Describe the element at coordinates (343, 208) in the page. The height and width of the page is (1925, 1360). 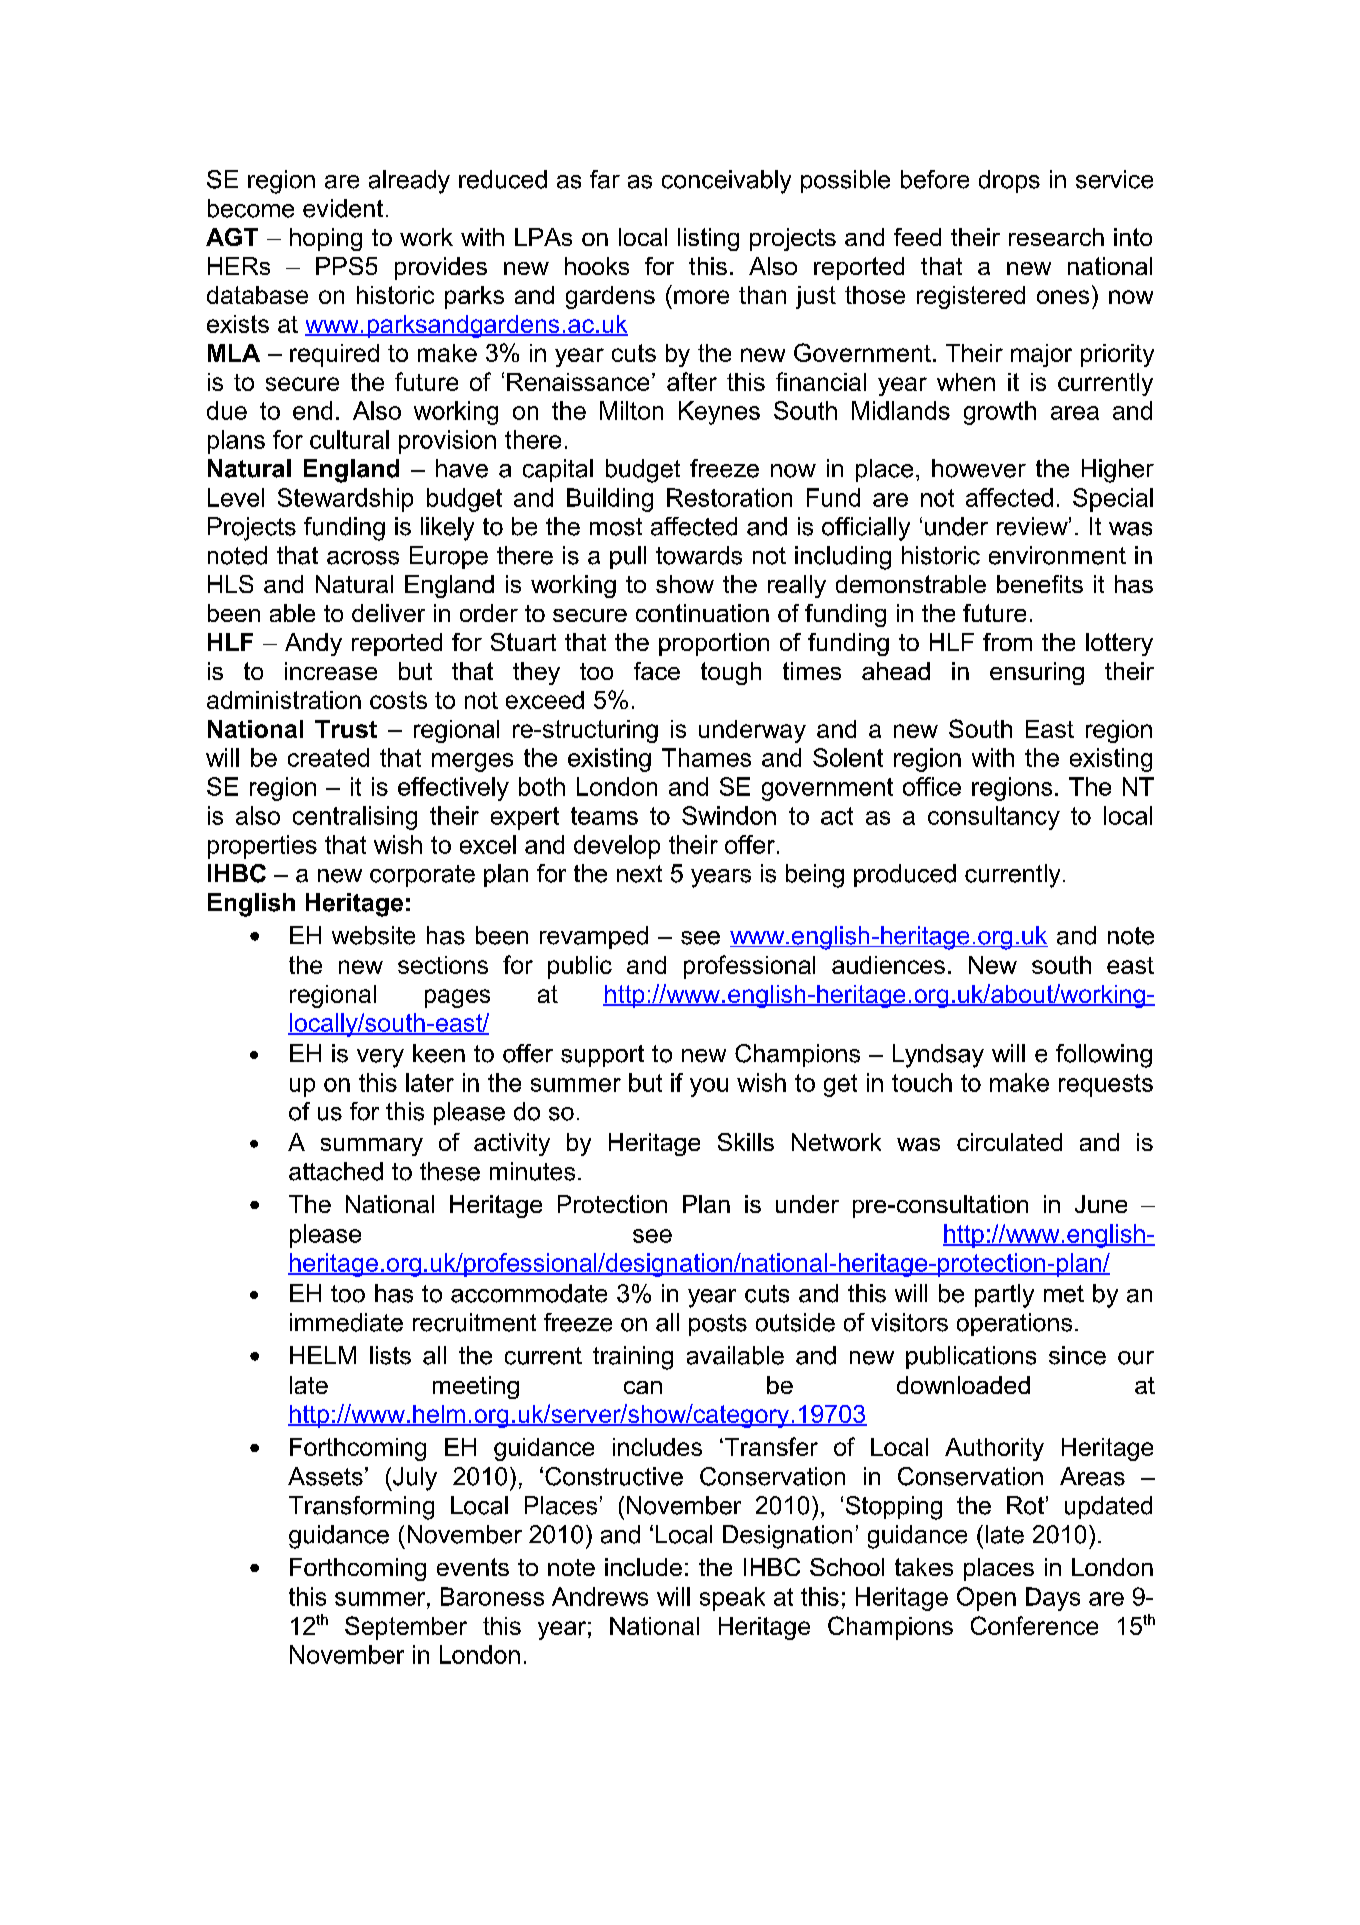
I see `evident` at that location.
